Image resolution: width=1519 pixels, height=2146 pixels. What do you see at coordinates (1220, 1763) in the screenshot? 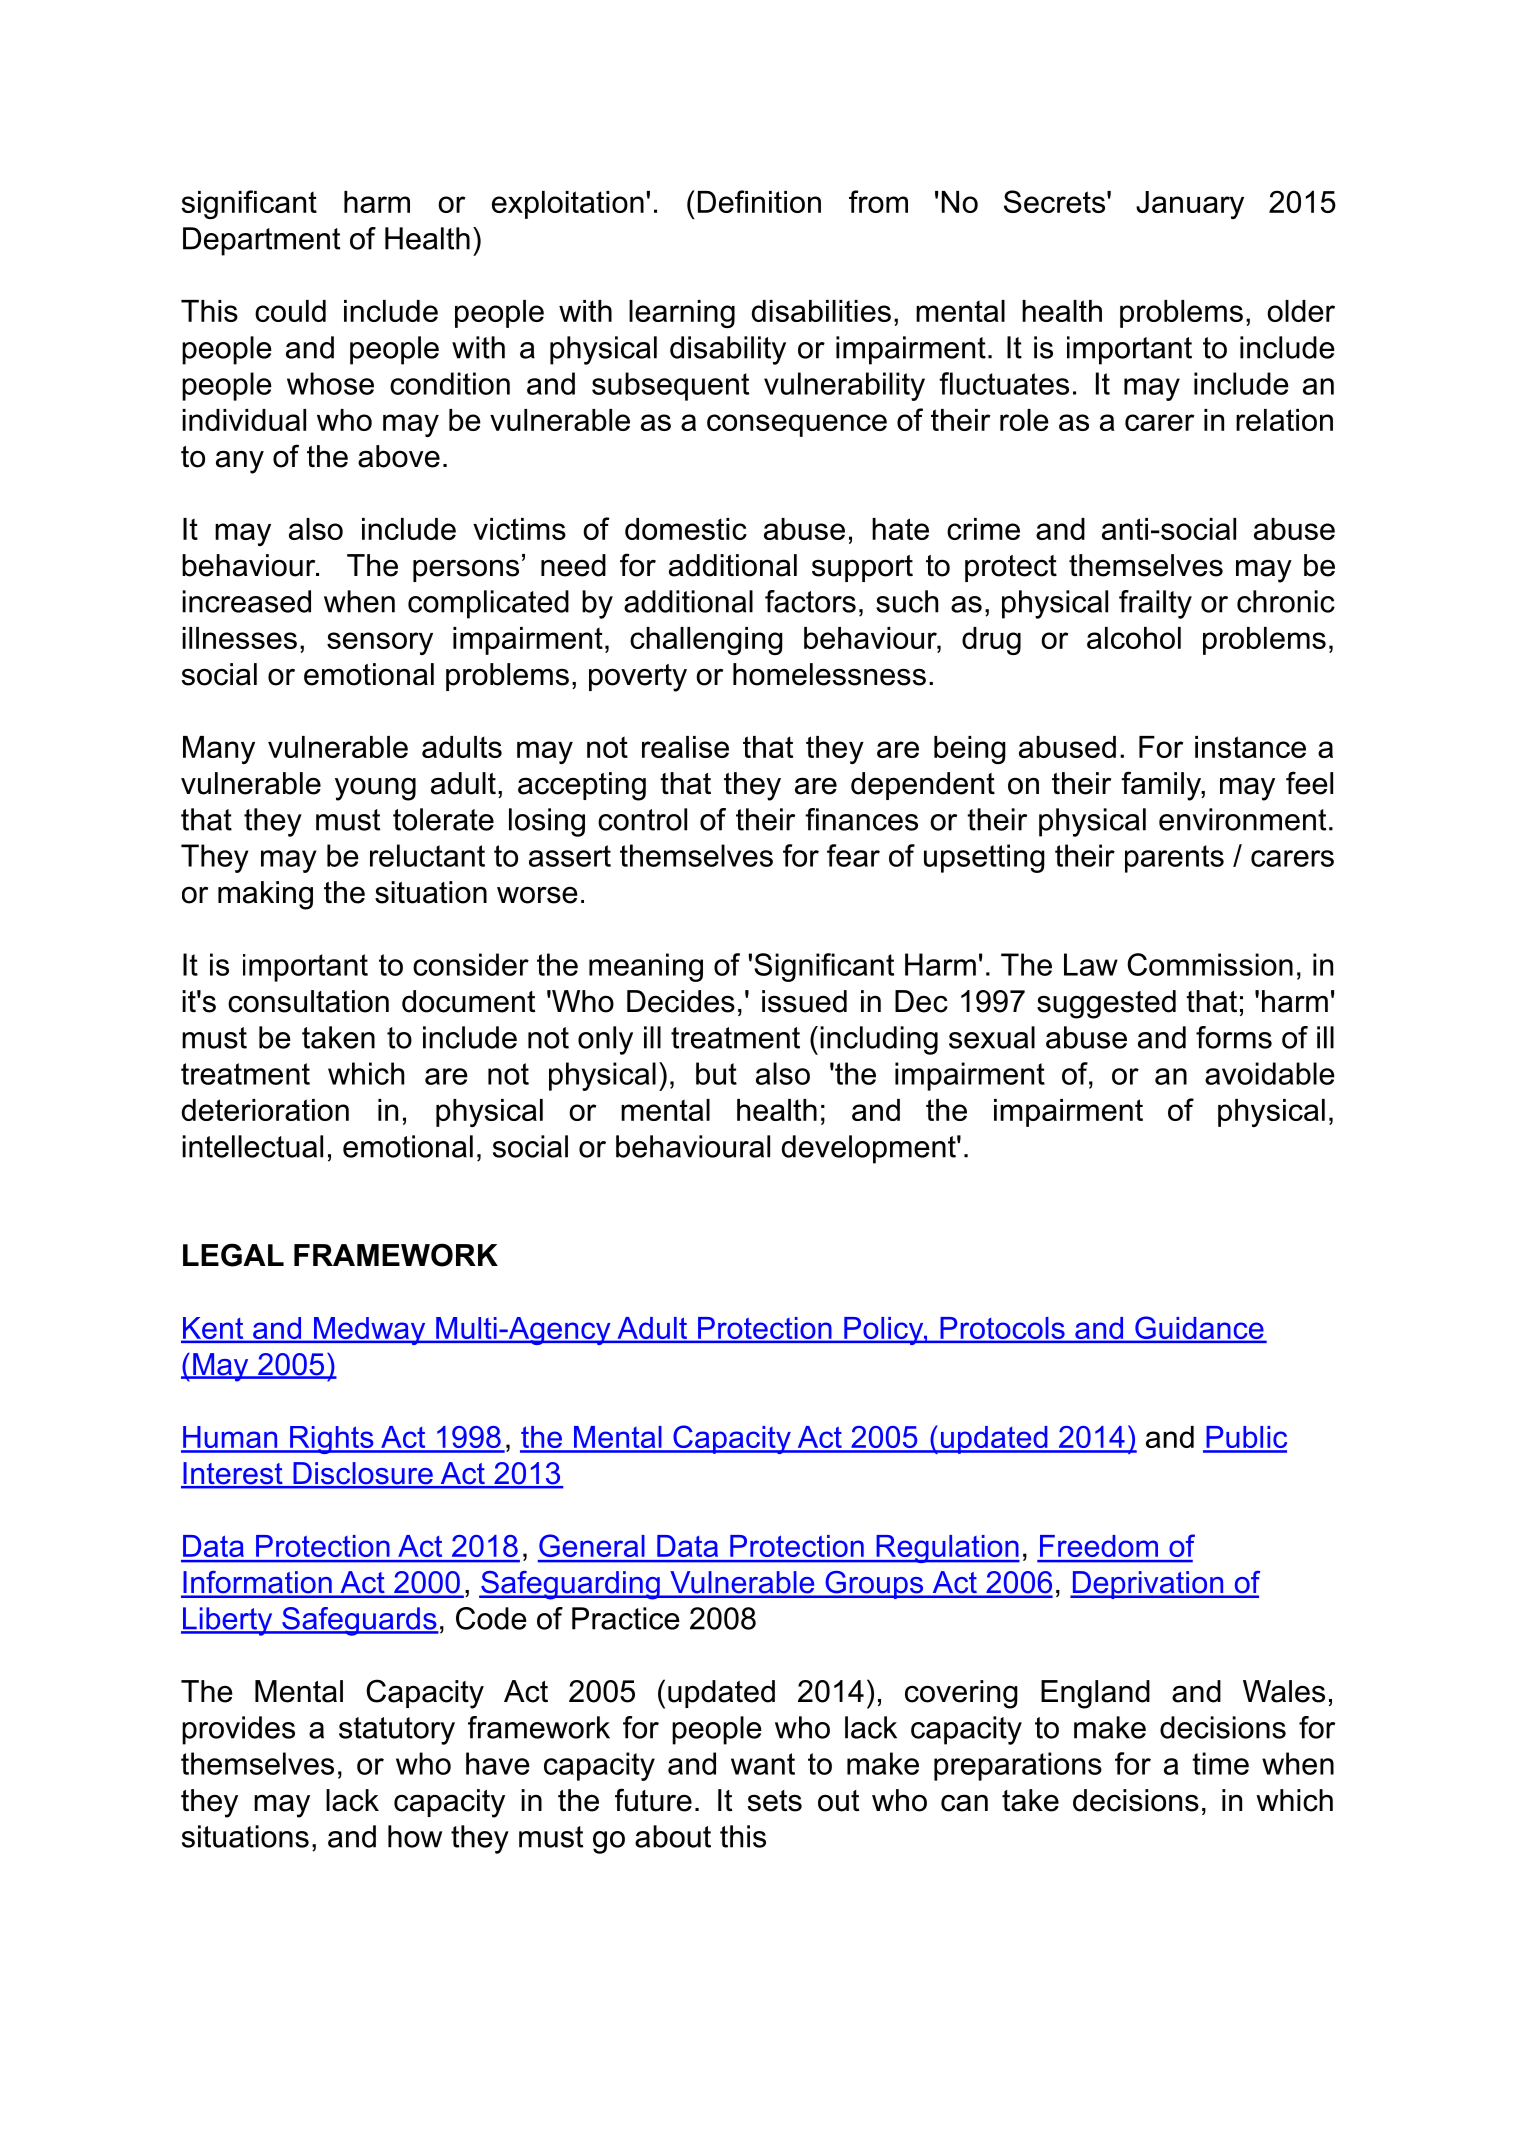
I see `time` at bounding box center [1220, 1763].
